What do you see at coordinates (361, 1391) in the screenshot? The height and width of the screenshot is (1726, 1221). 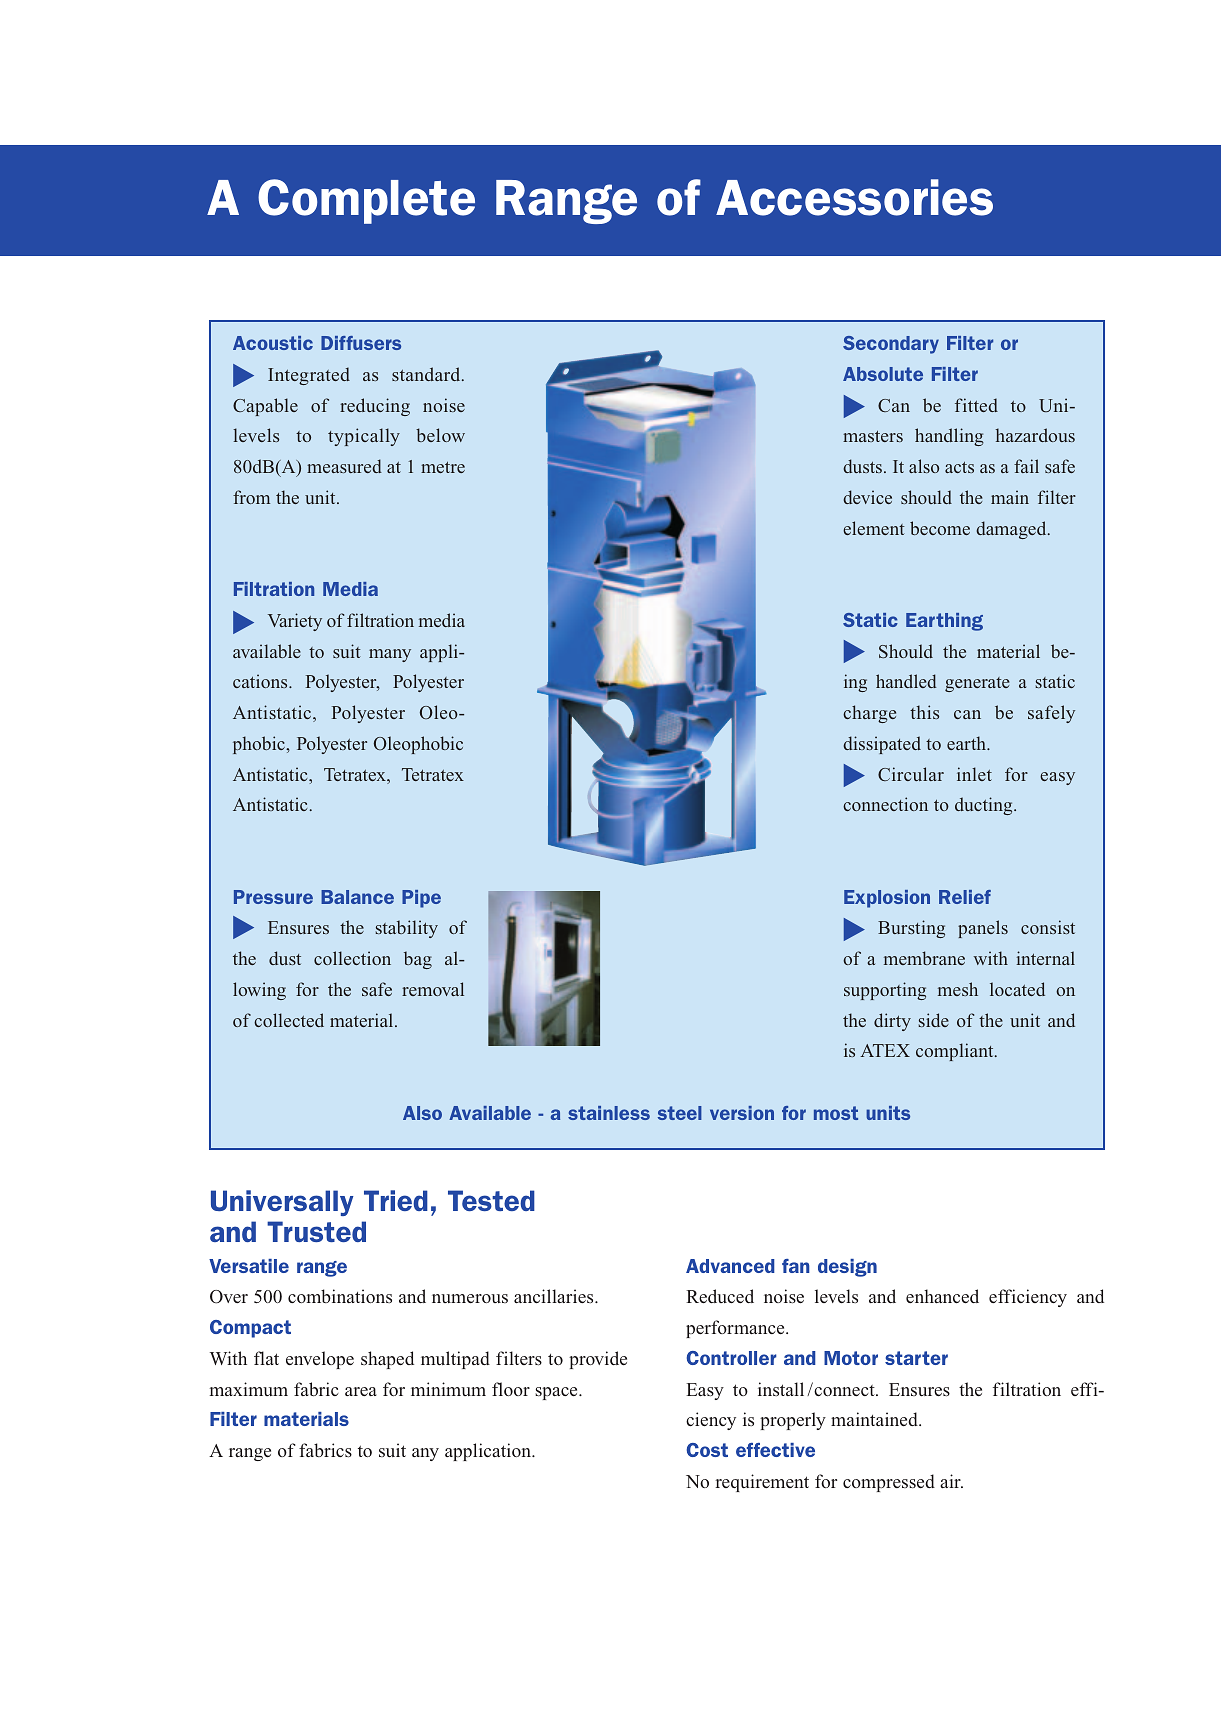 I see `area` at bounding box center [361, 1391].
